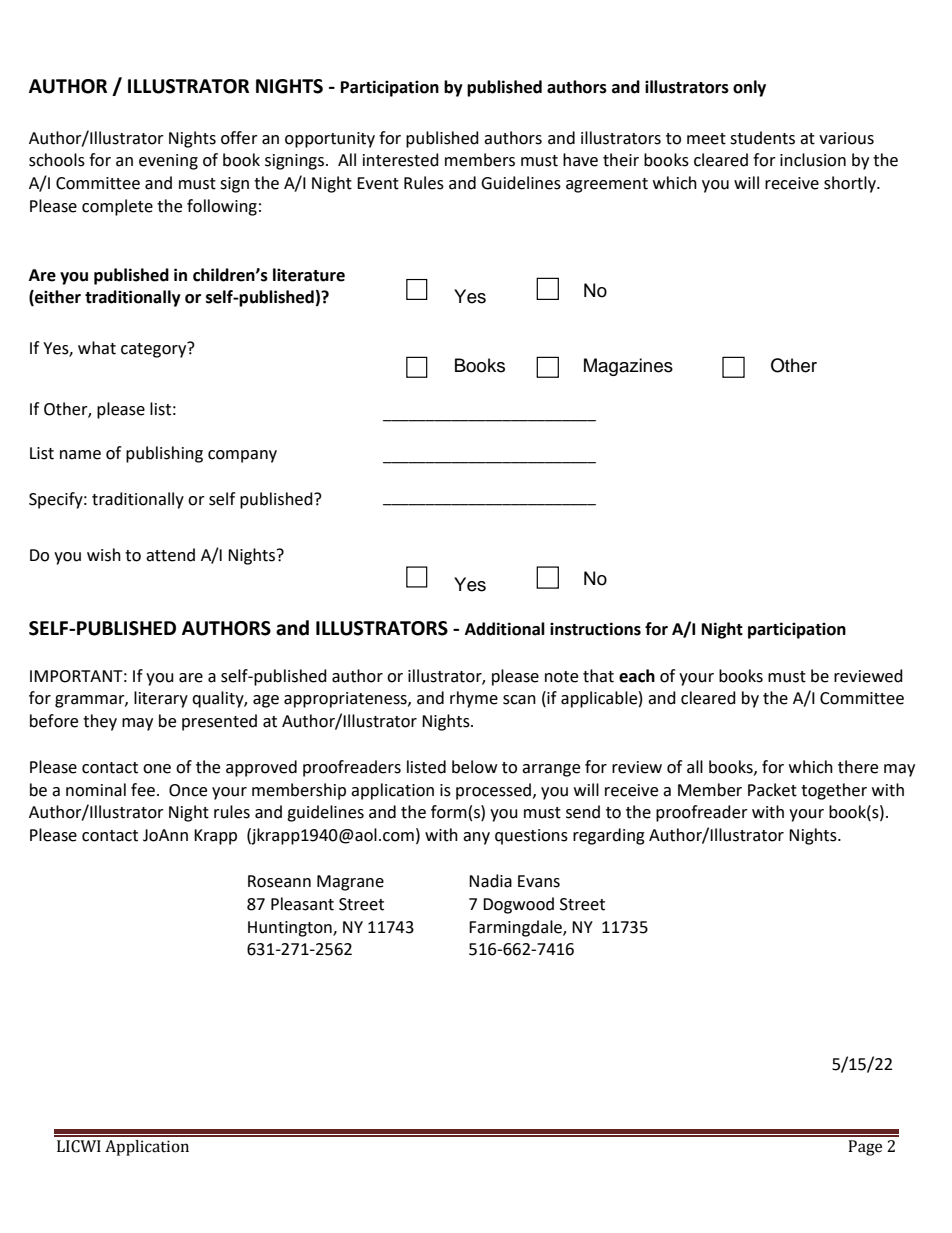 The width and height of the screenshot is (952, 1233). Describe the element at coordinates (170, 555) in the screenshot. I see `attend` at that location.
